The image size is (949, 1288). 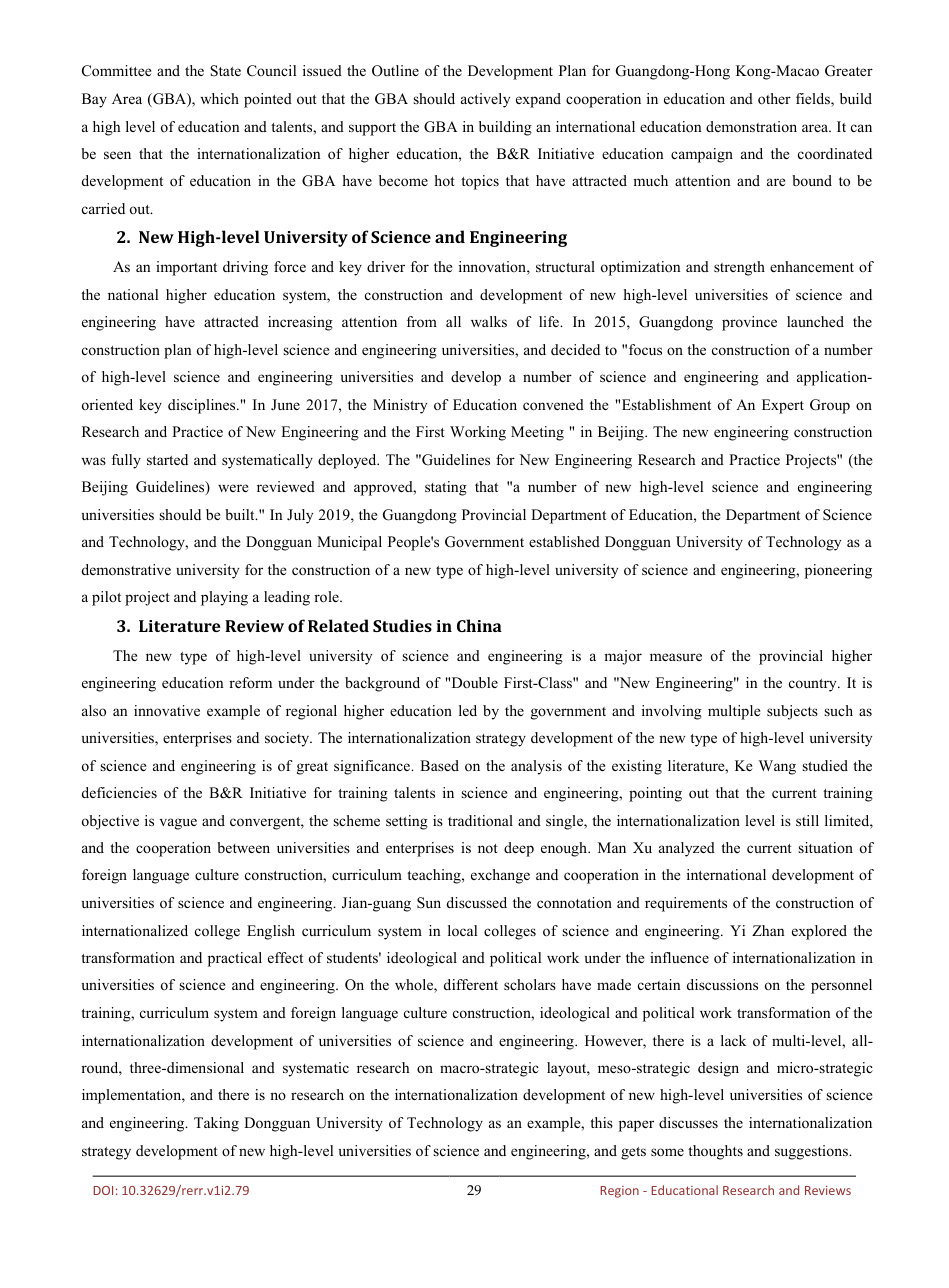 What do you see at coordinates (216, 1124) in the document?
I see `Taking` at bounding box center [216, 1124].
